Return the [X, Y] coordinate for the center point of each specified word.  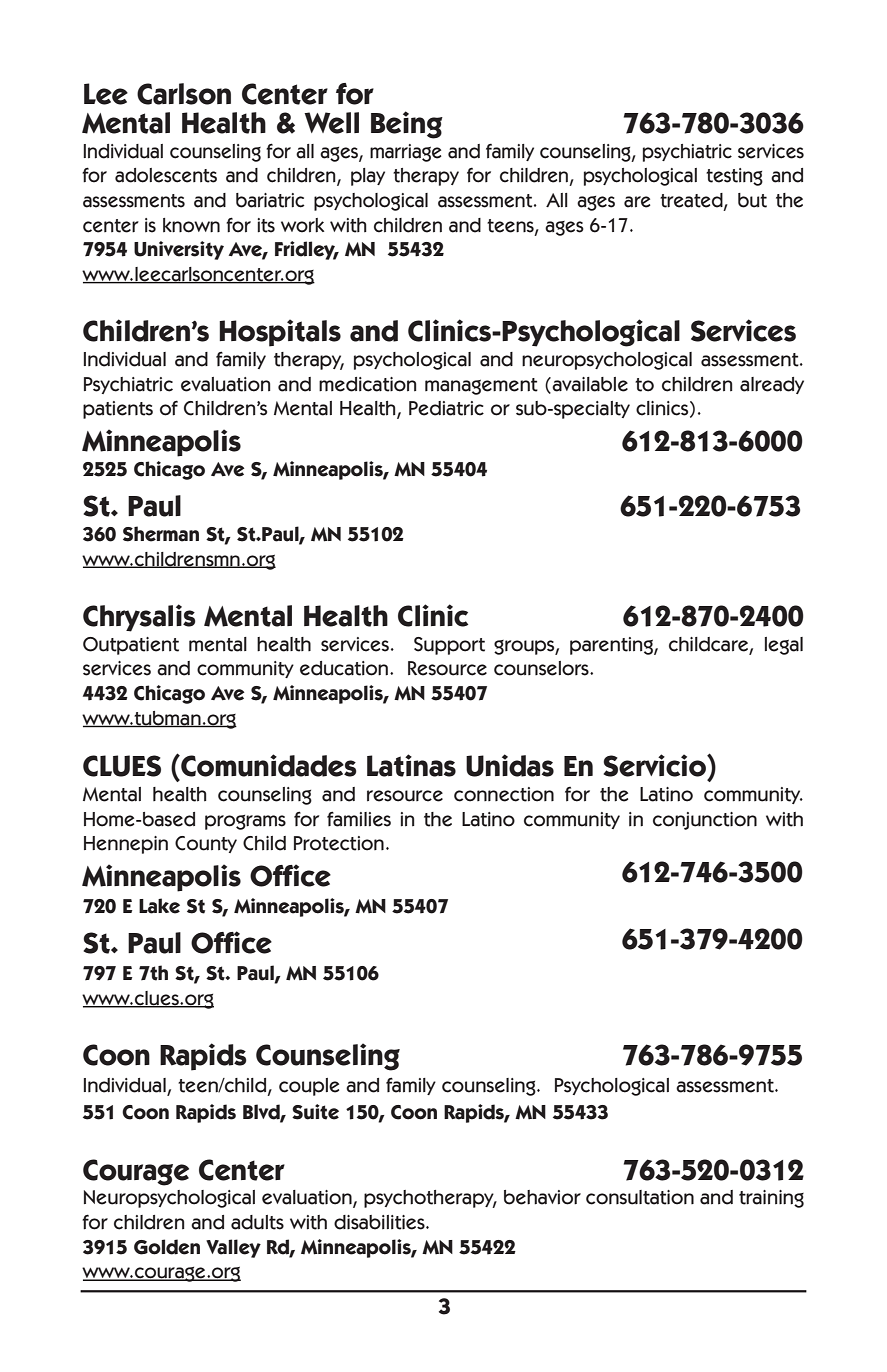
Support [449, 646]
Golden [167, 1247]
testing [734, 177]
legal [784, 646]
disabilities [380, 1222]
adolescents [166, 175]
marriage [406, 153]
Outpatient [131, 646]
